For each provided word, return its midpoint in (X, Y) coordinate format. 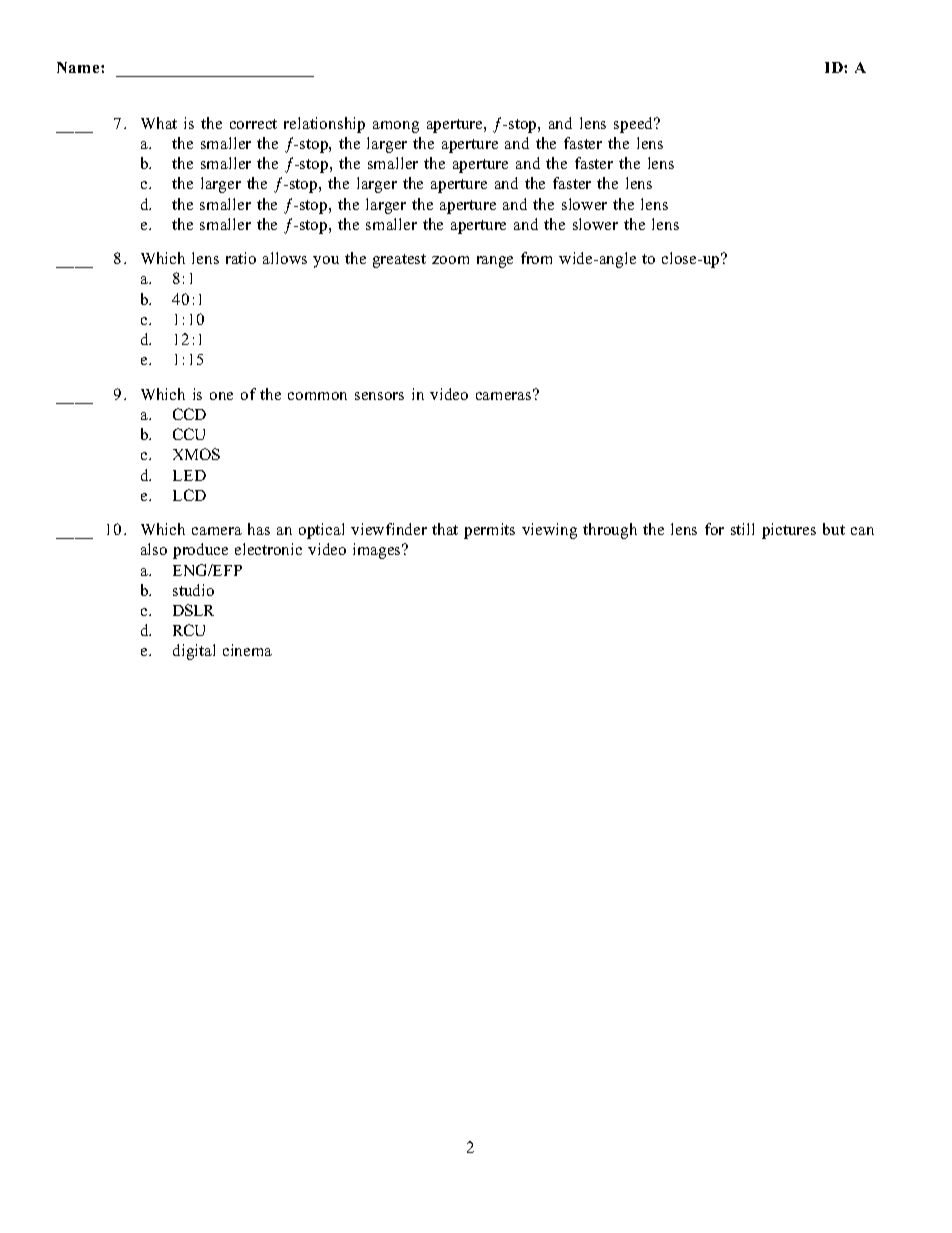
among (396, 127)
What (159, 123)
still (742, 529)
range (495, 262)
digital (194, 652)
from (536, 258)
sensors (379, 396)
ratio (241, 258)
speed (635, 125)
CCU (189, 434)
